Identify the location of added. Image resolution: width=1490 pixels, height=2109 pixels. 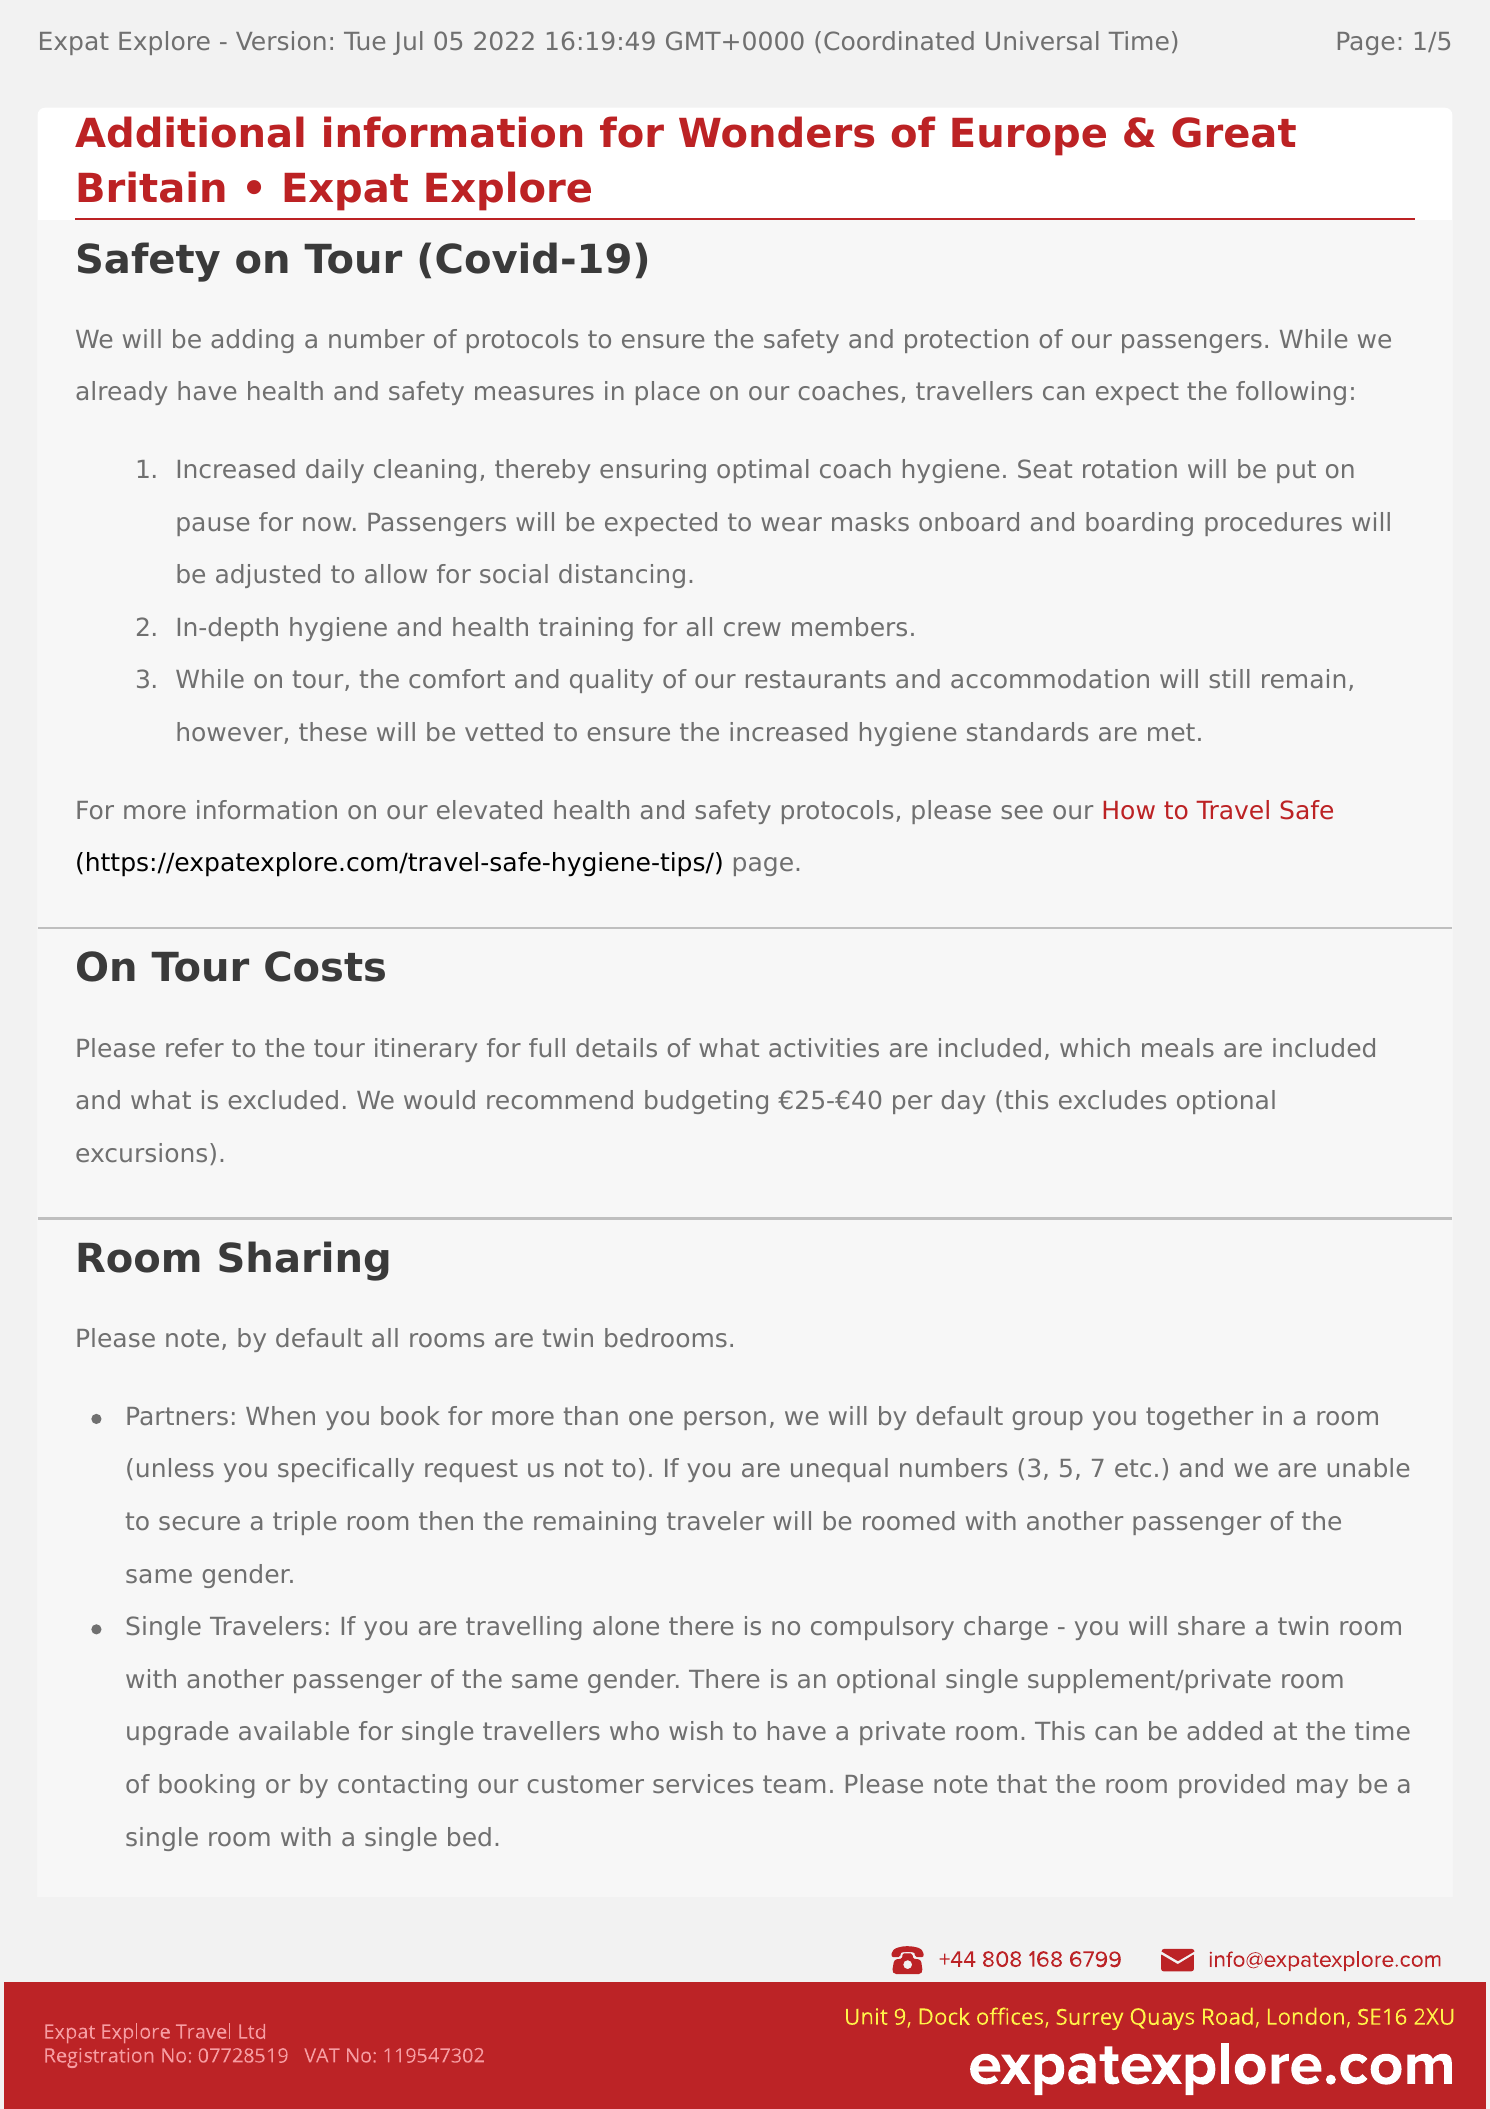
(1224, 1730).
